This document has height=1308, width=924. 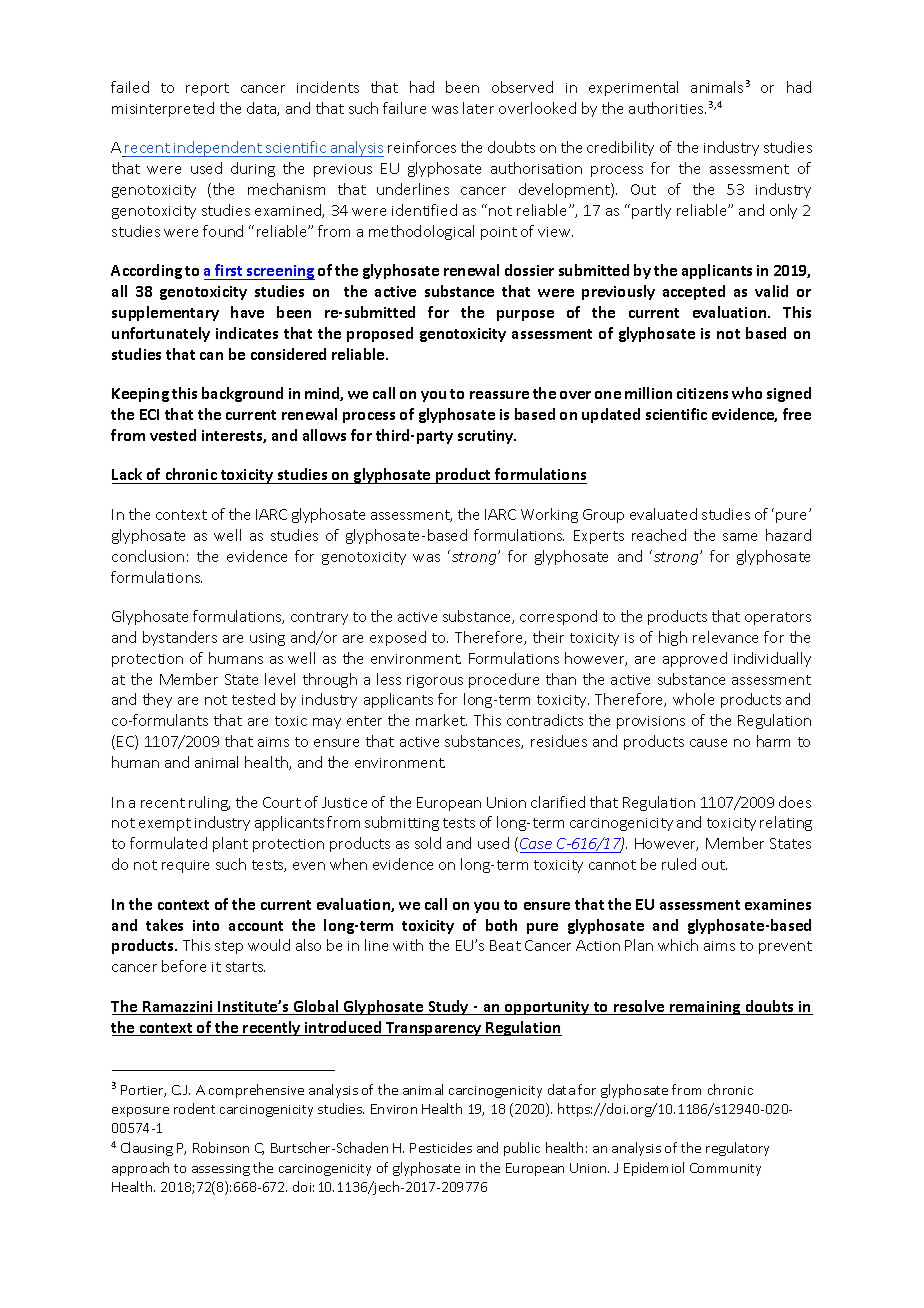 What do you see at coordinates (180, 638) in the document?
I see `bystanders` at bounding box center [180, 638].
